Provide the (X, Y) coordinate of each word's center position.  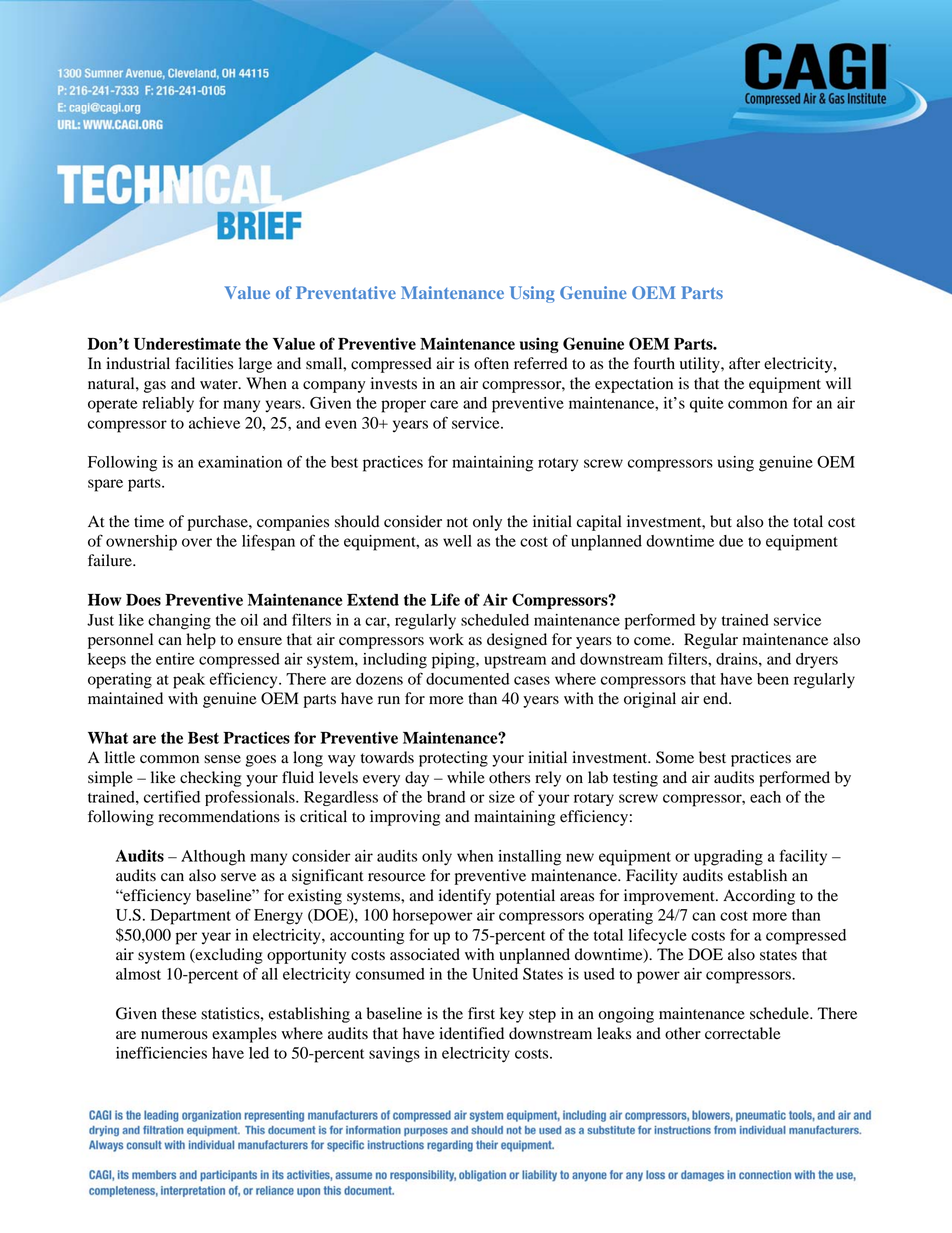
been (773, 679)
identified (471, 1033)
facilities (204, 363)
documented (468, 679)
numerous (174, 1035)
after (744, 363)
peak (189, 681)
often (491, 363)
